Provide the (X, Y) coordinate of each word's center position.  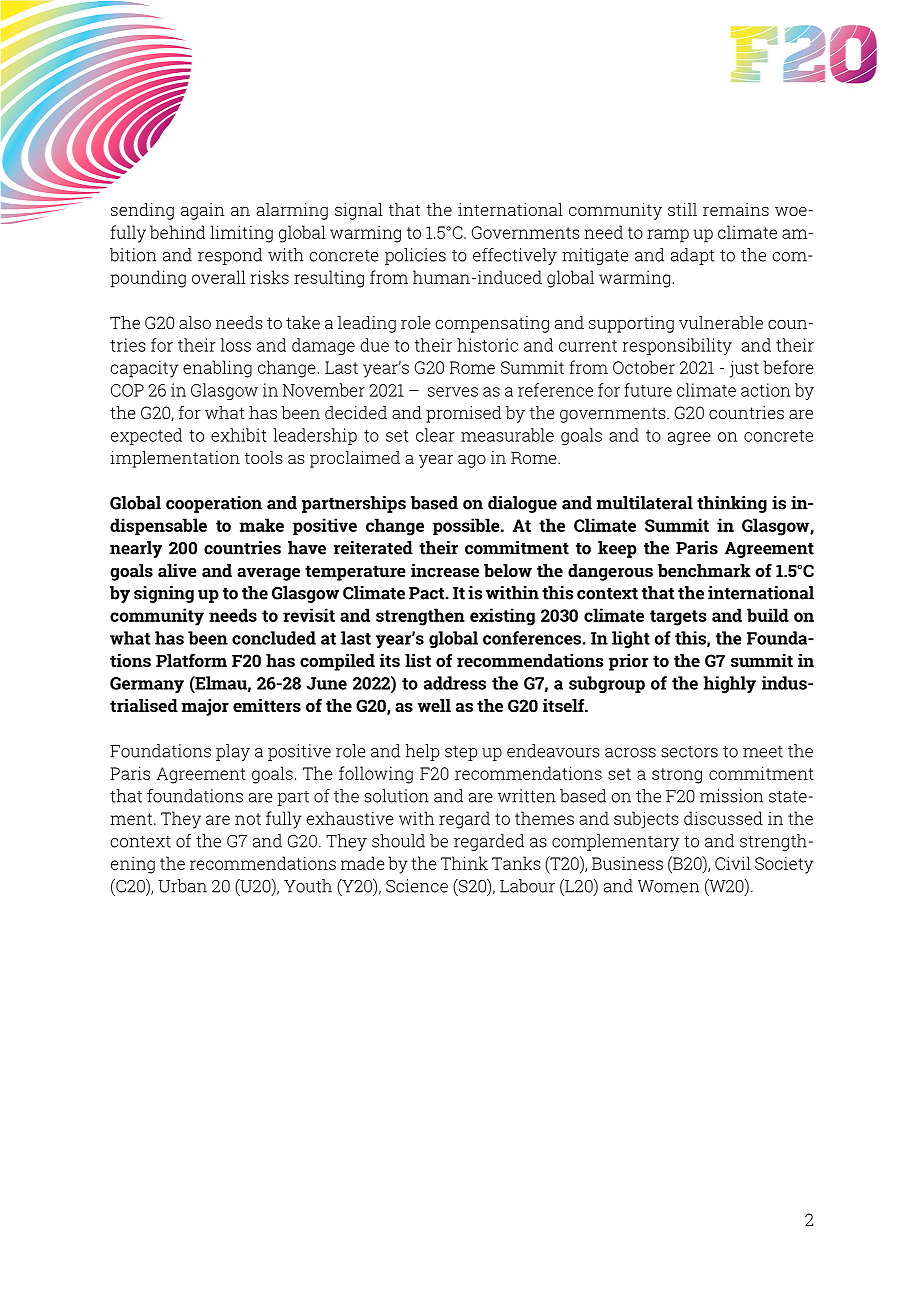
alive (177, 570)
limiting (241, 234)
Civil (733, 863)
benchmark (704, 570)
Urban (183, 886)
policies (415, 256)
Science (417, 886)
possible (467, 527)
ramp (668, 236)
